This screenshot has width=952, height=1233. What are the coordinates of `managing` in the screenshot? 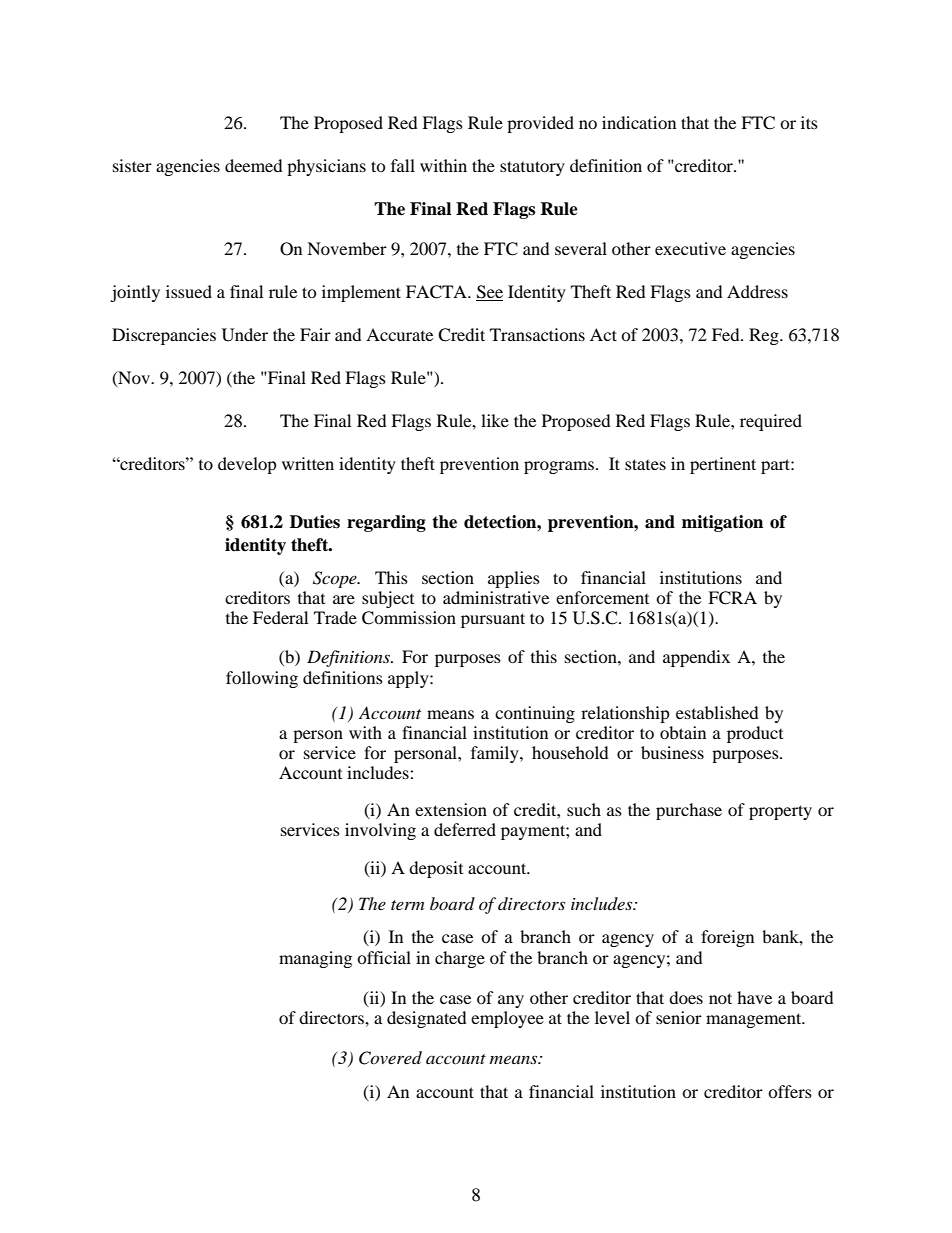 It's located at (315, 959).
